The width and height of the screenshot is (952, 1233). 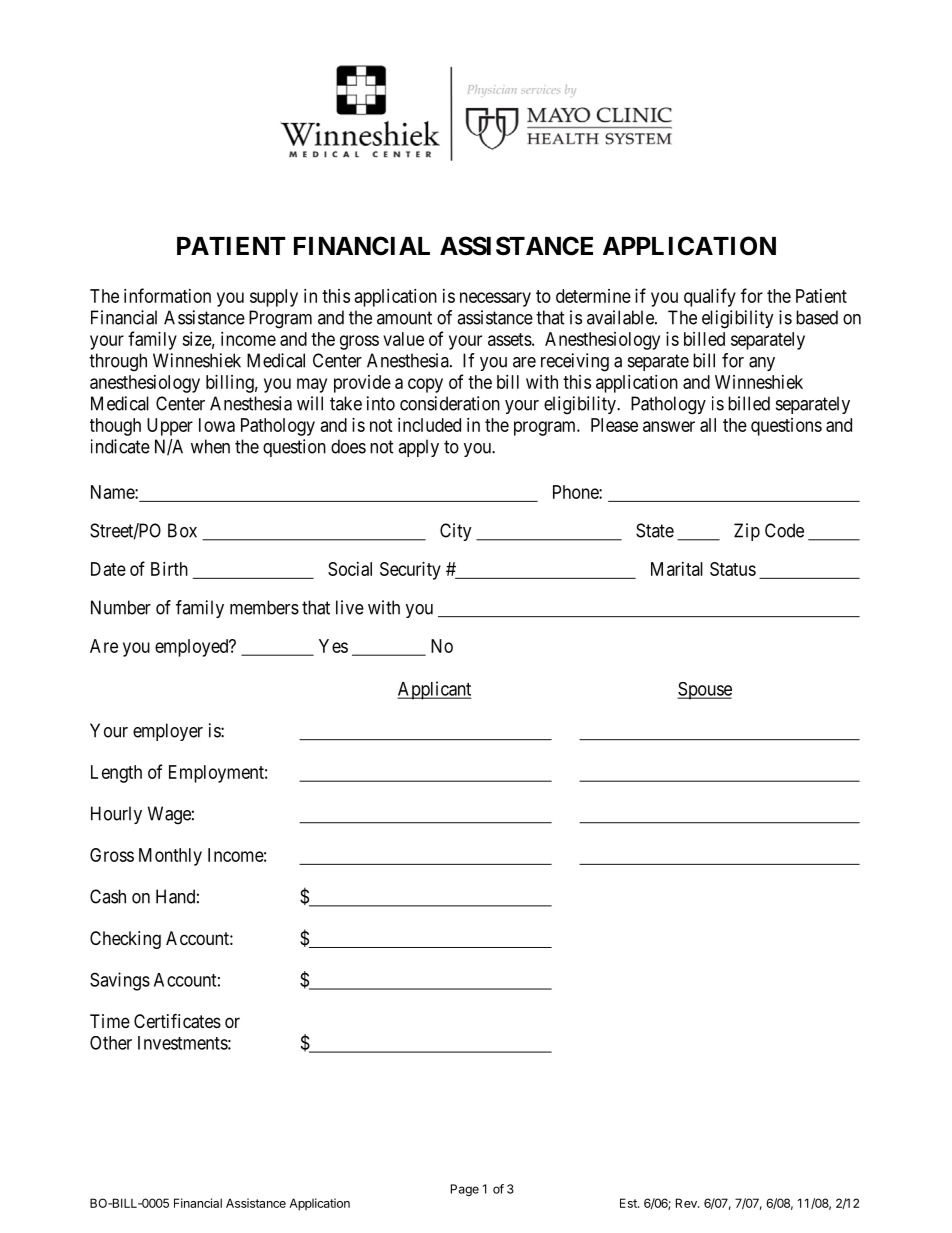 I want to click on necessary, so click(x=495, y=299).
